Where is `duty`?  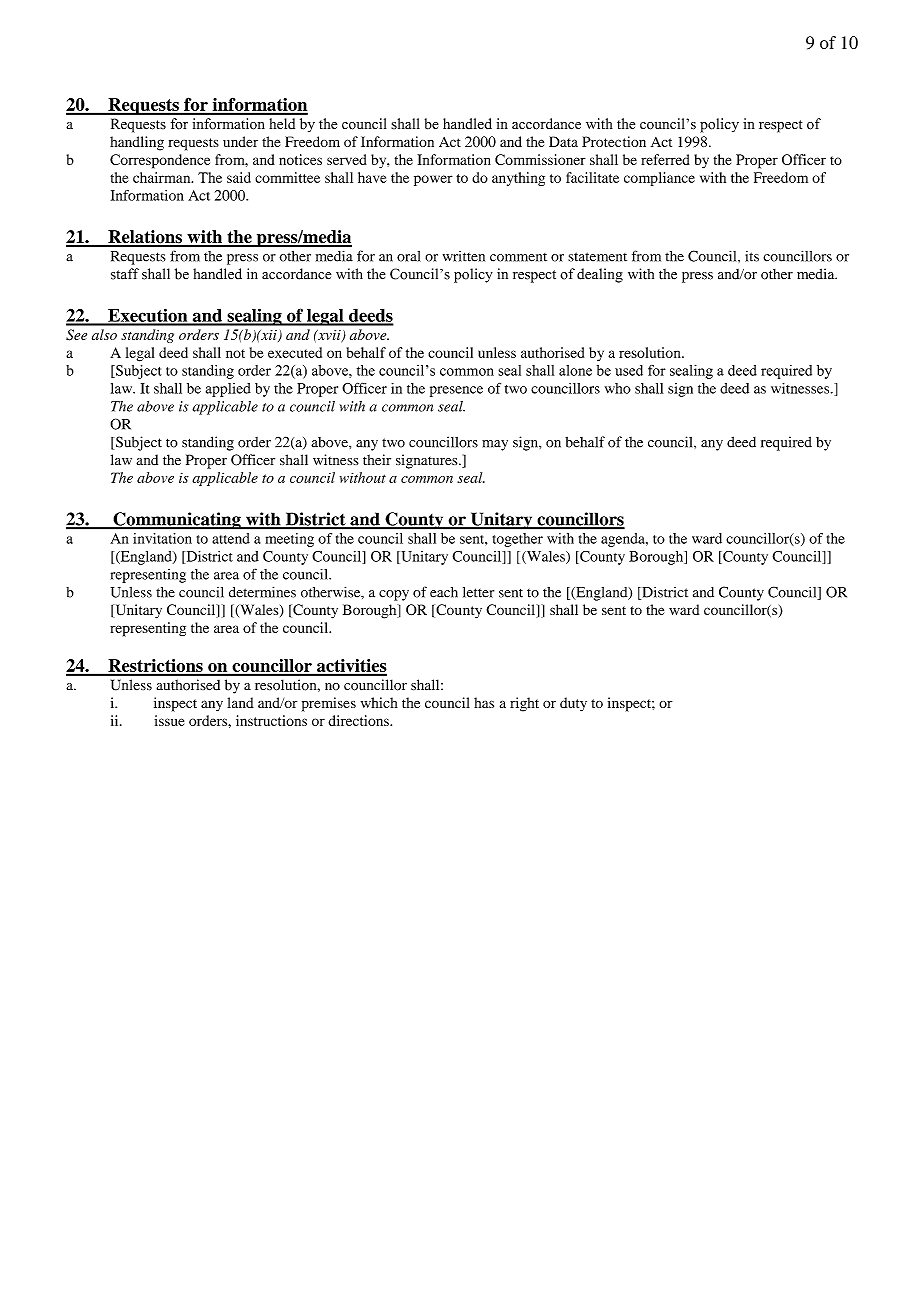
duty is located at coordinates (573, 704).
